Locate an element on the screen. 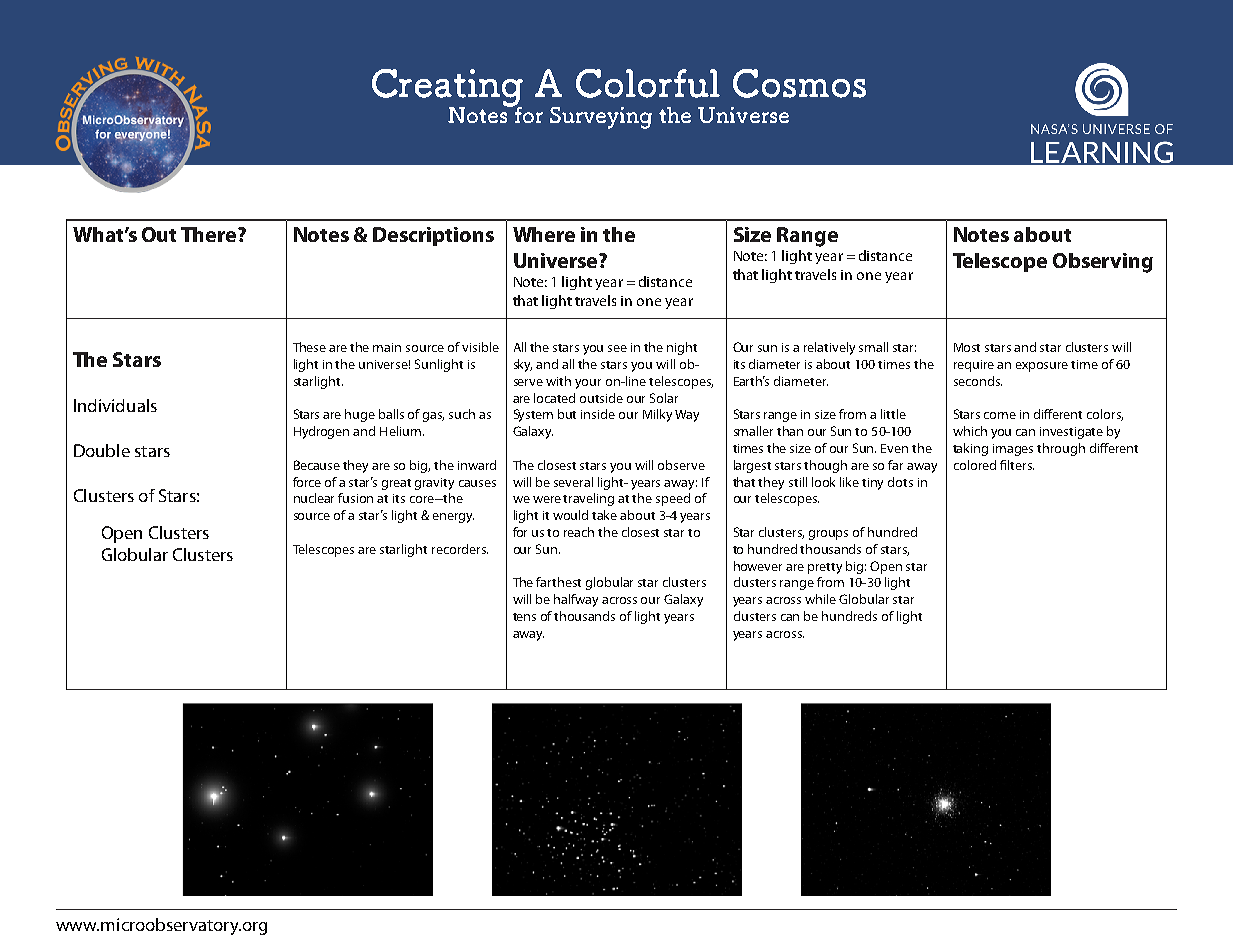 The image size is (1233, 952). Cosmos is located at coordinates (799, 83).
